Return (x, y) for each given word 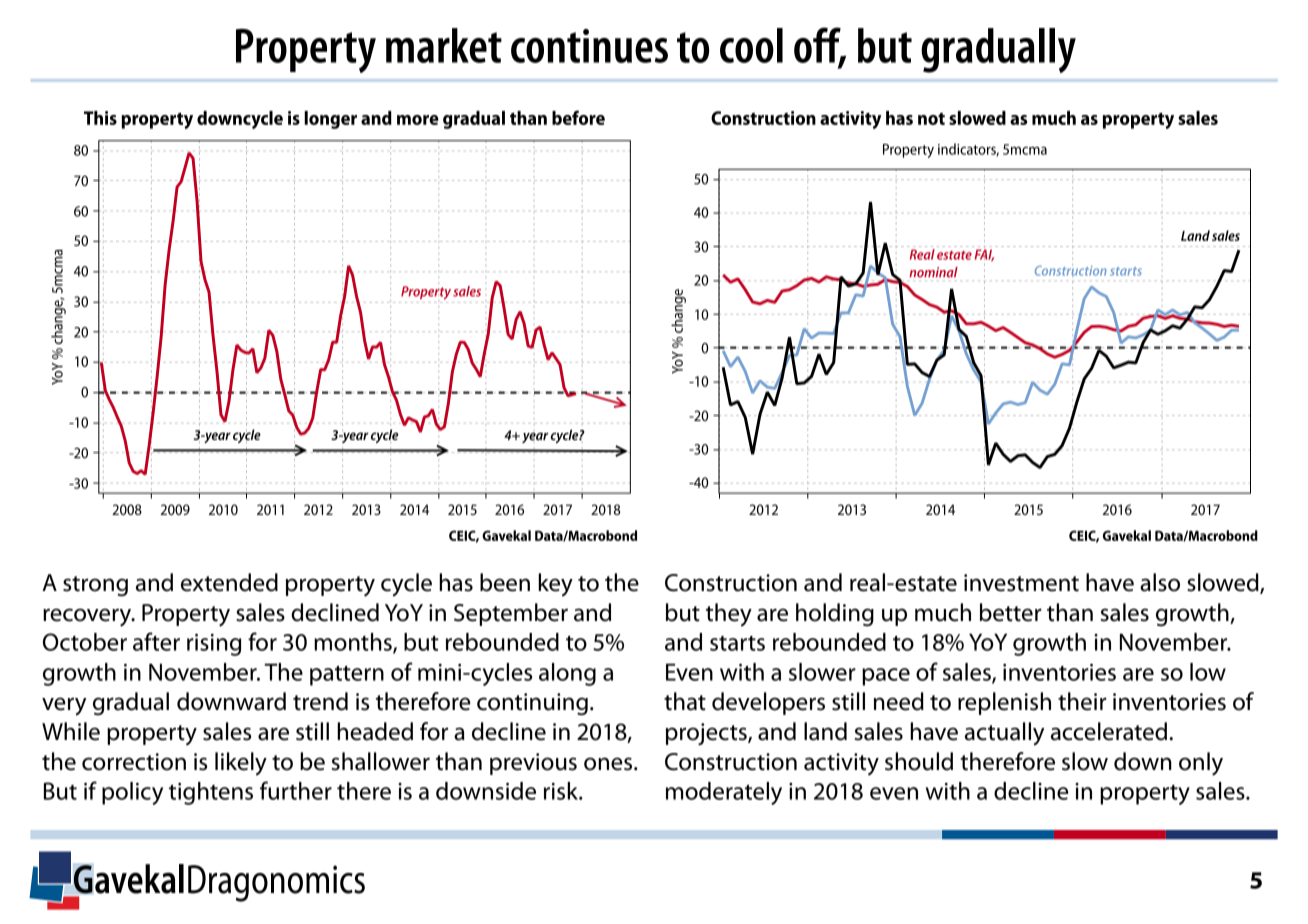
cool (751, 45)
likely (241, 764)
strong (95, 586)
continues (589, 46)
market (444, 45)
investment (1021, 583)
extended (229, 582)
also (1160, 582)
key (555, 585)
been (505, 582)
